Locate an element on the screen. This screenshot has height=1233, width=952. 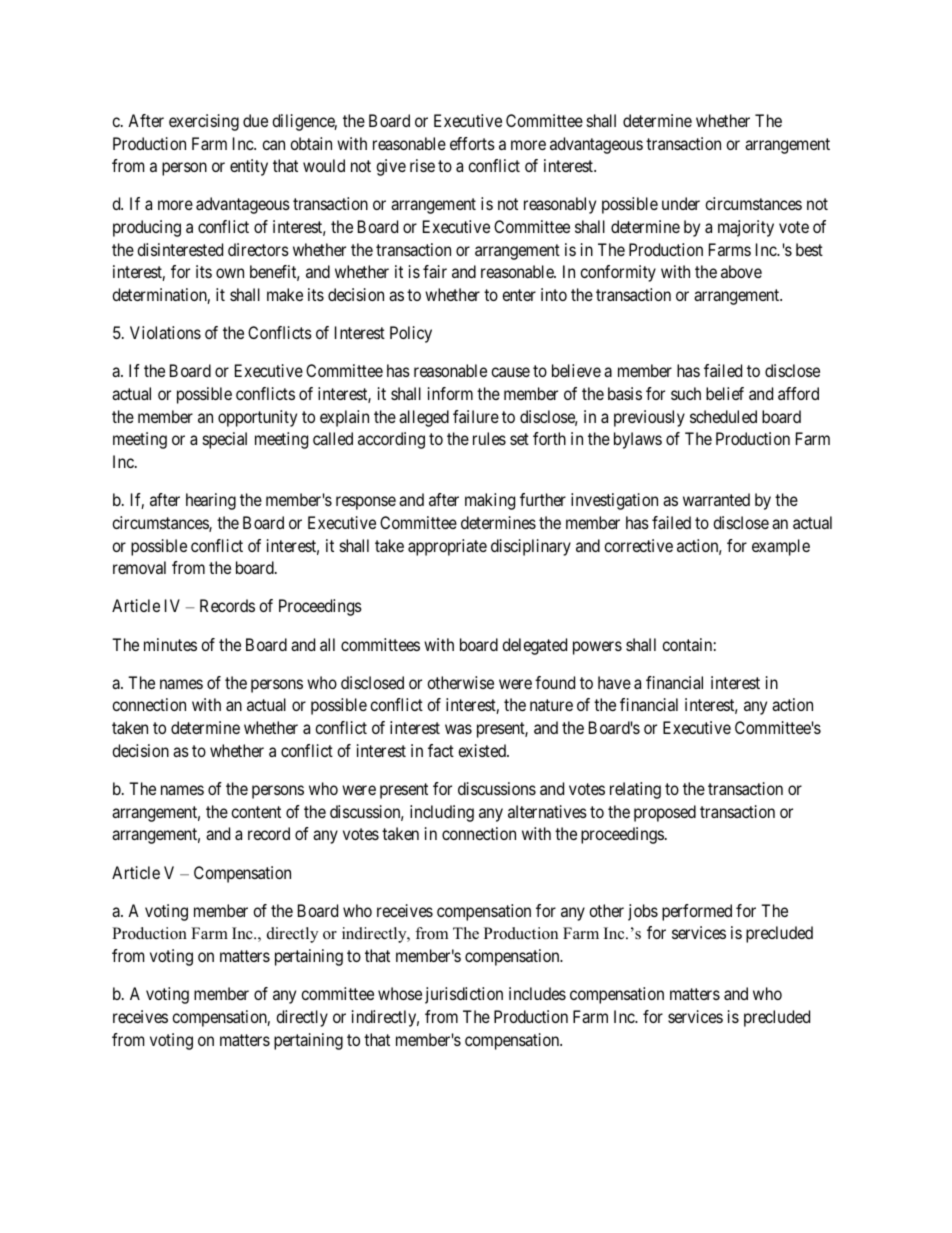
whose is located at coordinates (400, 993).
